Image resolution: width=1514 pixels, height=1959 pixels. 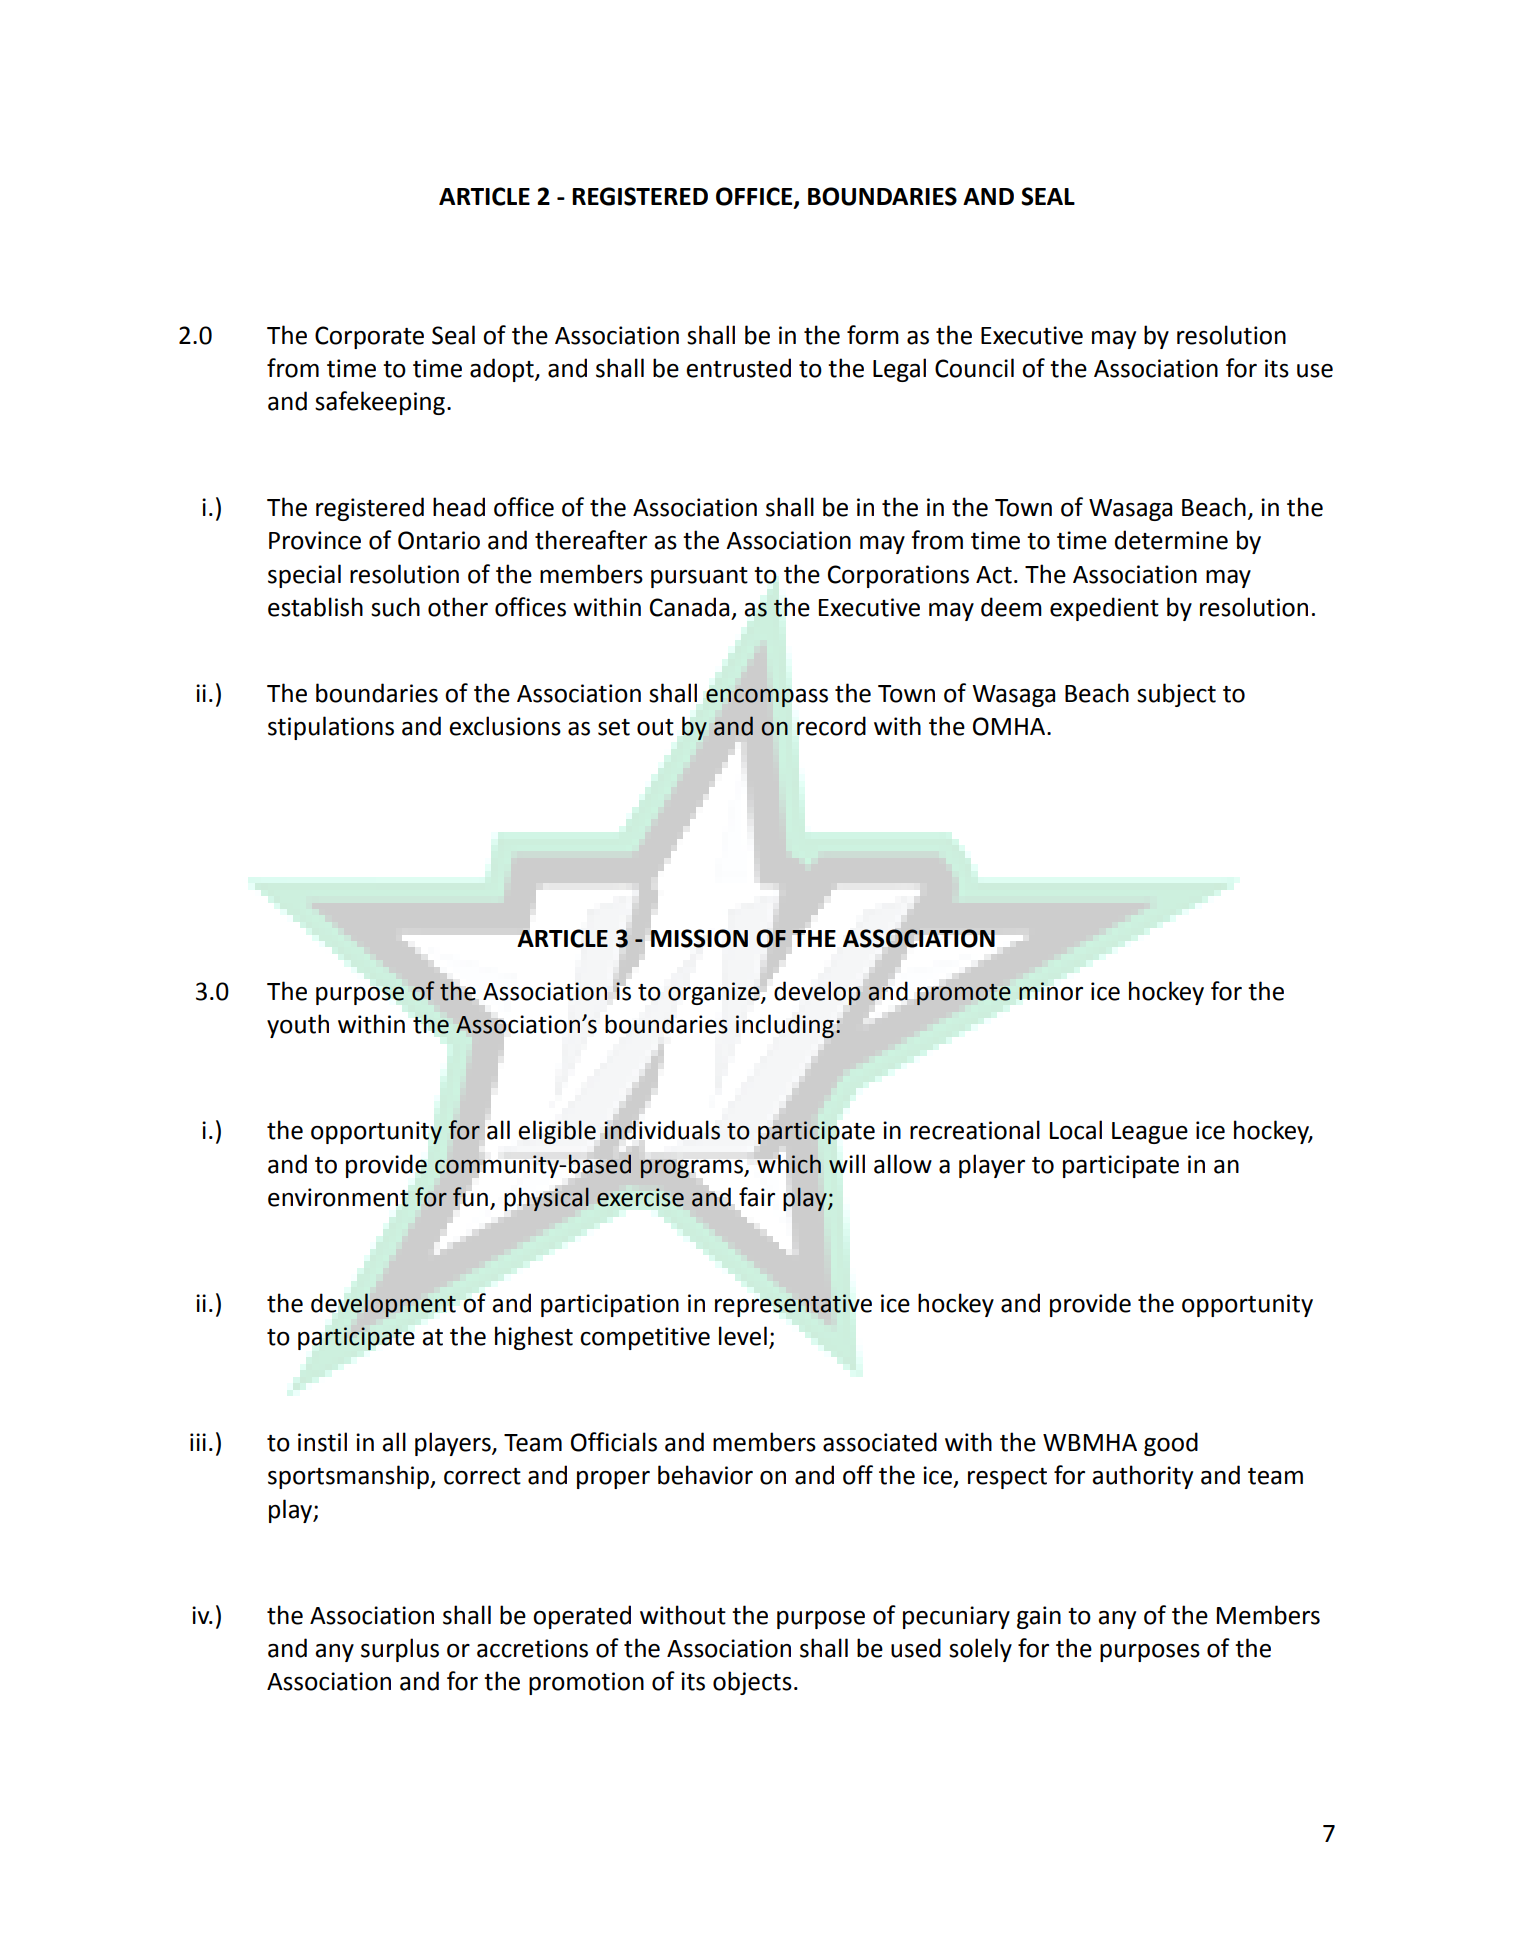 I want to click on gain, so click(x=1039, y=1617).
